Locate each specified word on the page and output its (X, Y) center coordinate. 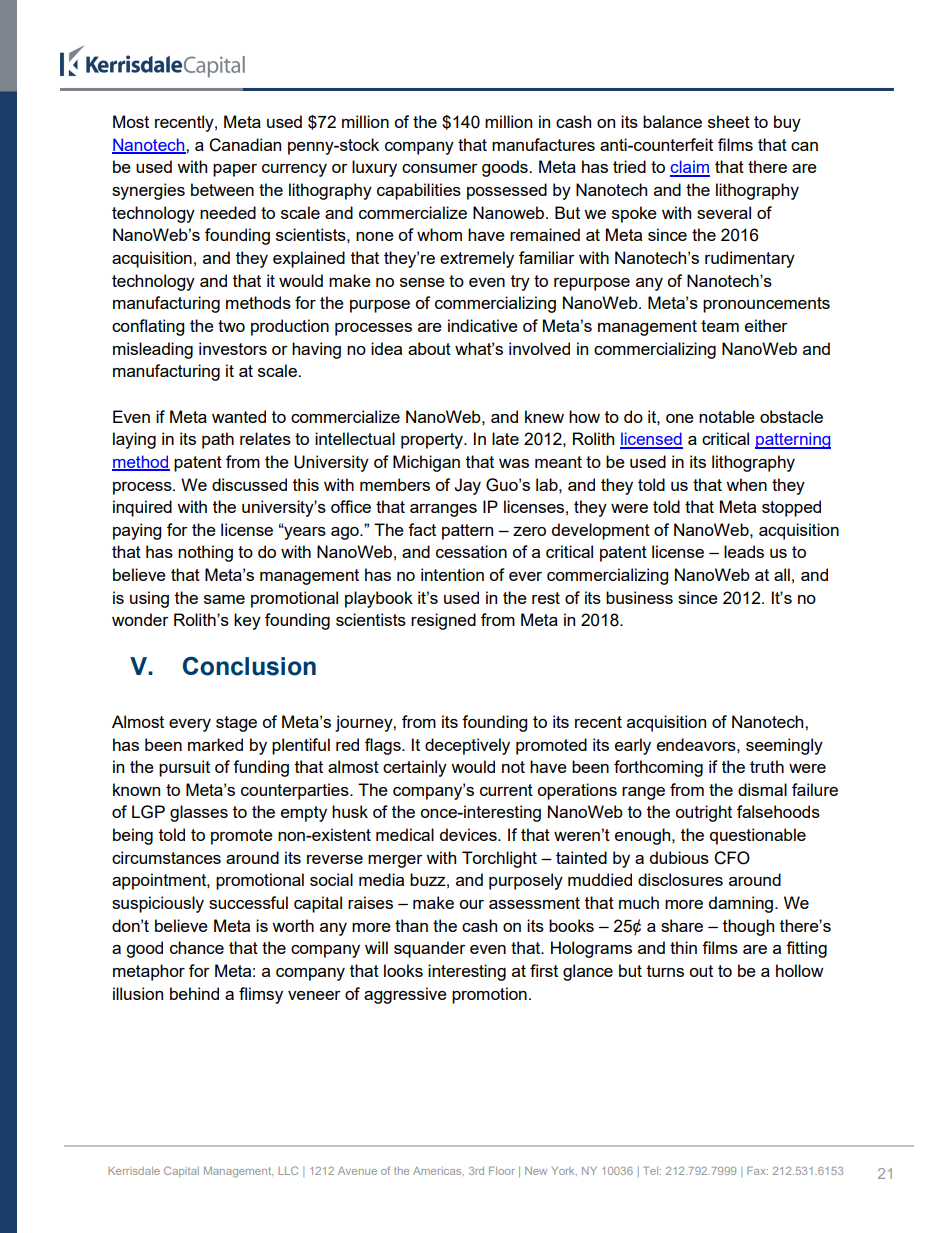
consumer (440, 168)
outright (703, 813)
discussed (249, 484)
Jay (467, 486)
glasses (199, 813)
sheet (729, 121)
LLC (288, 1170)
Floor (502, 1170)
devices (469, 834)
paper (235, 170)
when (746, 484)
